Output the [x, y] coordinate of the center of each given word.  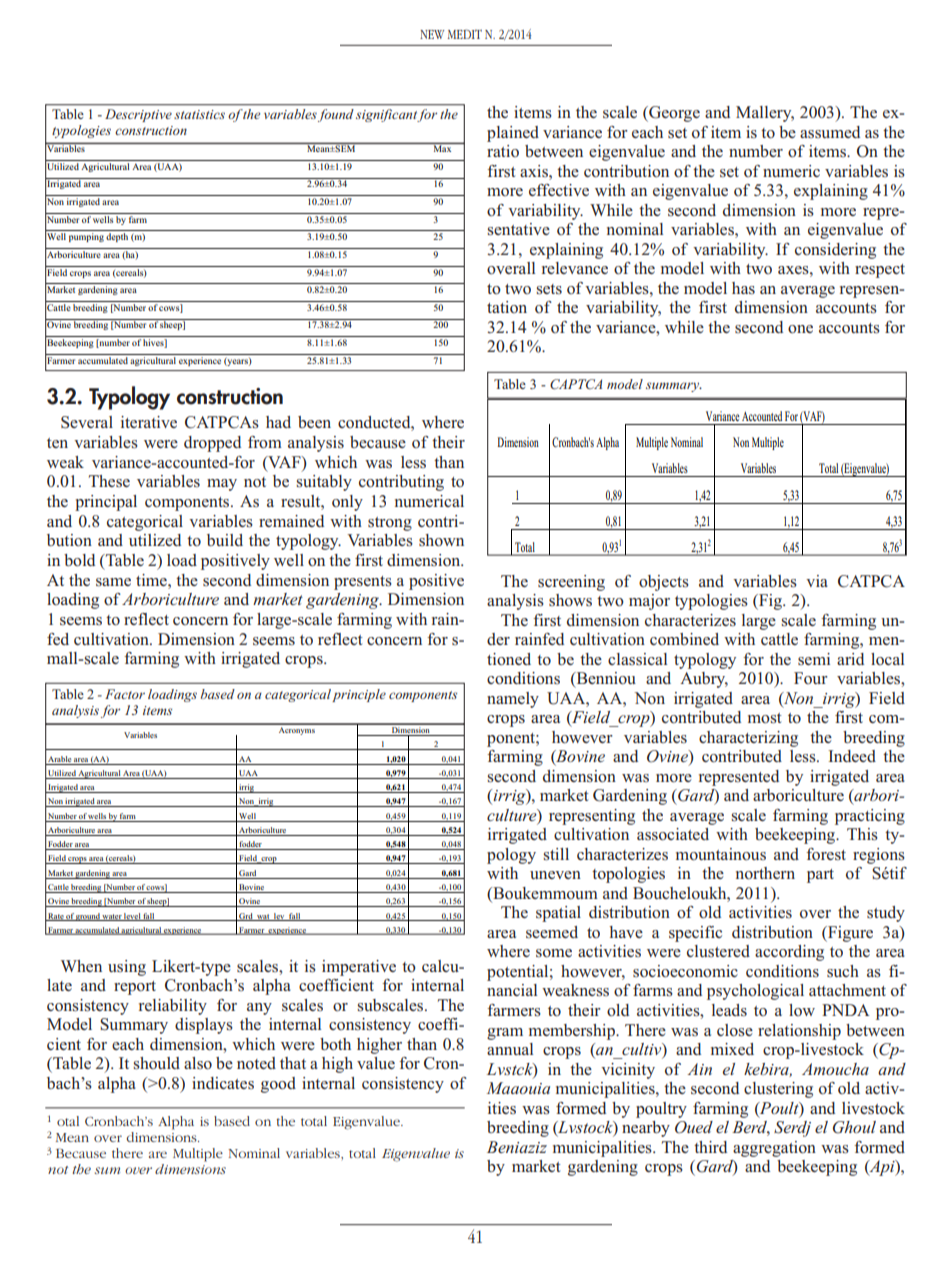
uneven [555, 875]
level [132, 917]
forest [826, 854]
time [152, 580]
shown [441, 540]
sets [549, 289]
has [743, 288]
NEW [432, 34]
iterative [149, 422]
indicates [223, 1083]
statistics [199, 114]
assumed [830, 132]
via [817, 581]
